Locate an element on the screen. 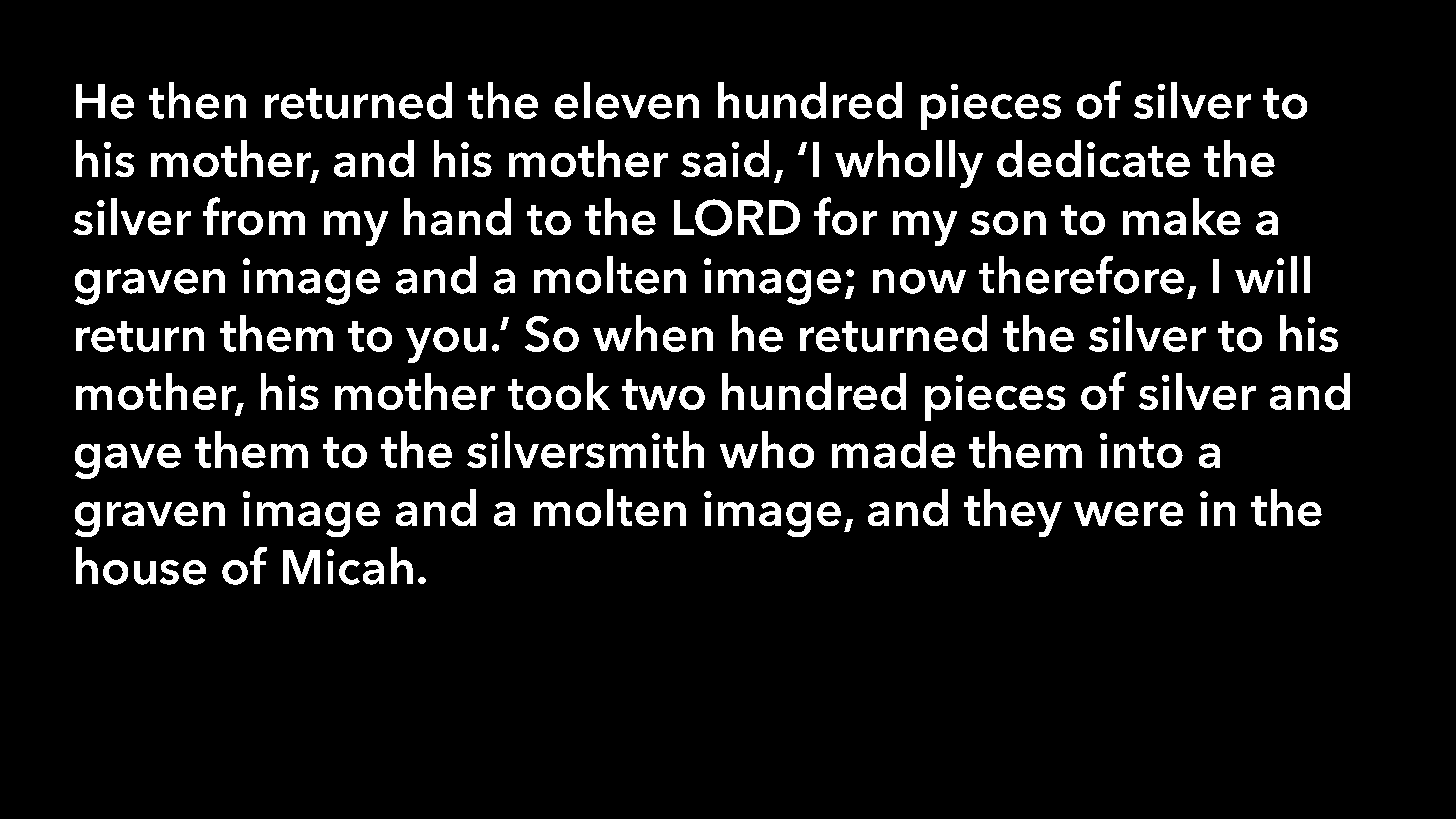 The image size is (1456, 819). into is located at coordinates (1141, 450).
